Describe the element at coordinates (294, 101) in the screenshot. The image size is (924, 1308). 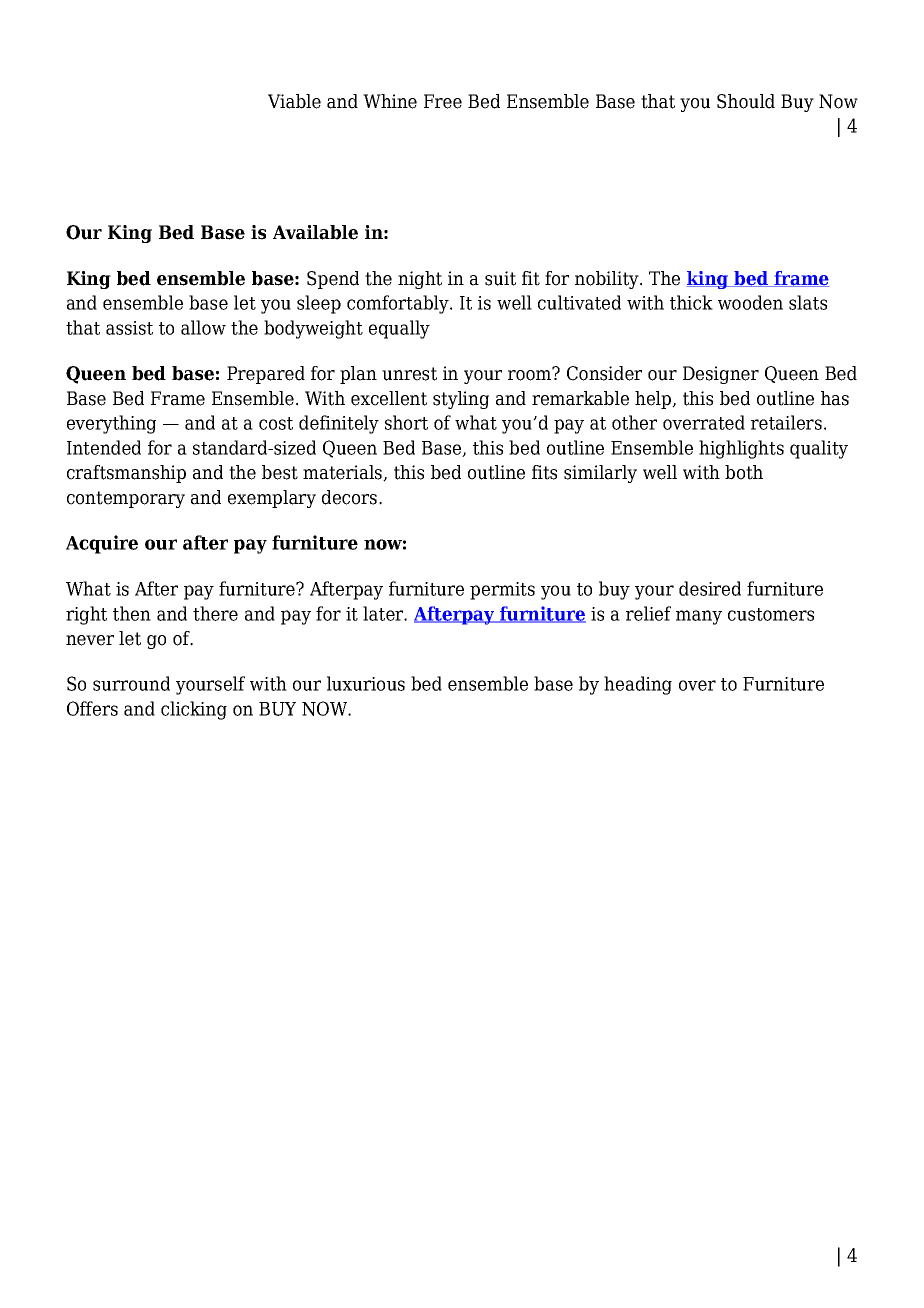
I see `Viable` at that location.
